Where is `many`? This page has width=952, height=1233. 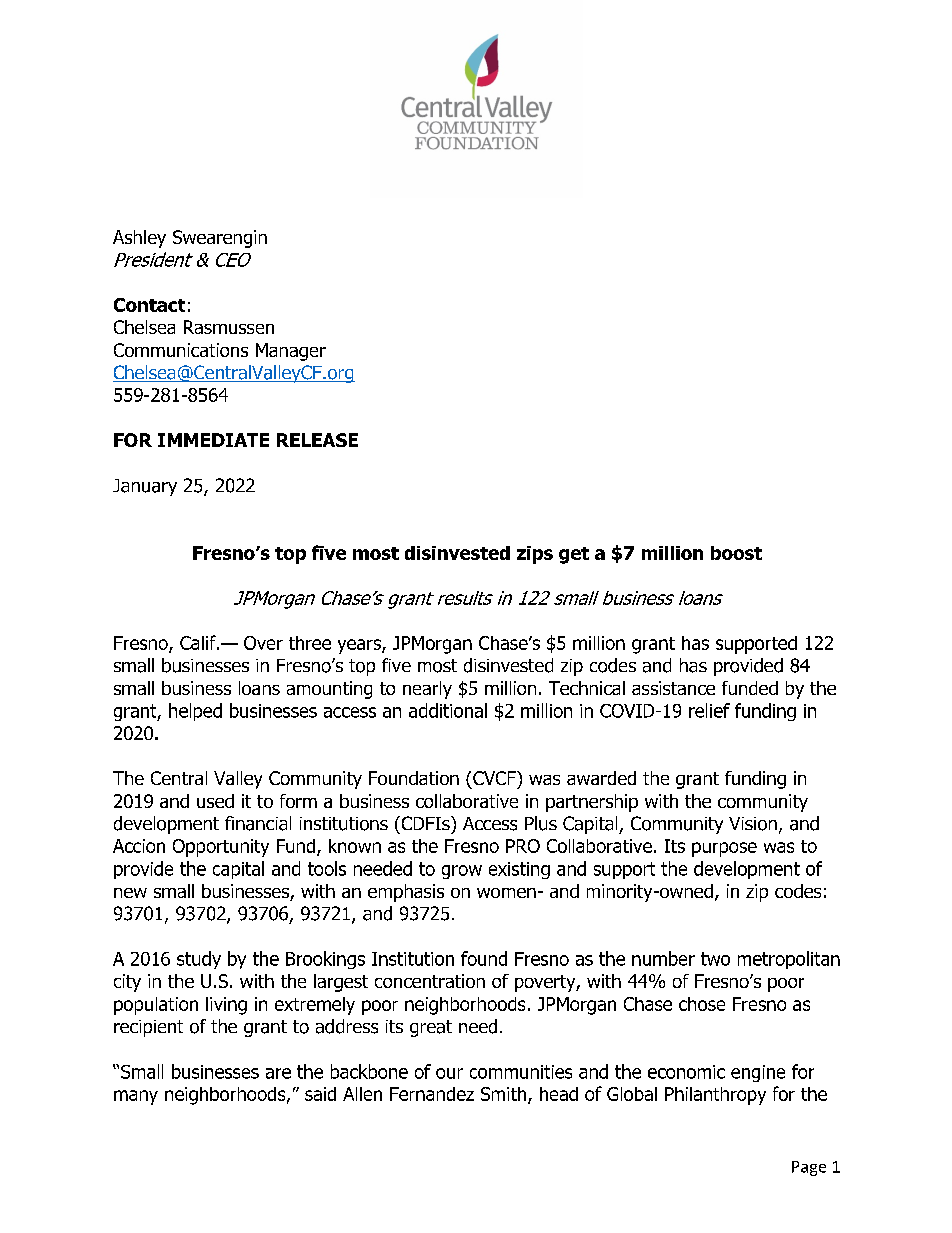
many is located at coordinates (136, 1097).
